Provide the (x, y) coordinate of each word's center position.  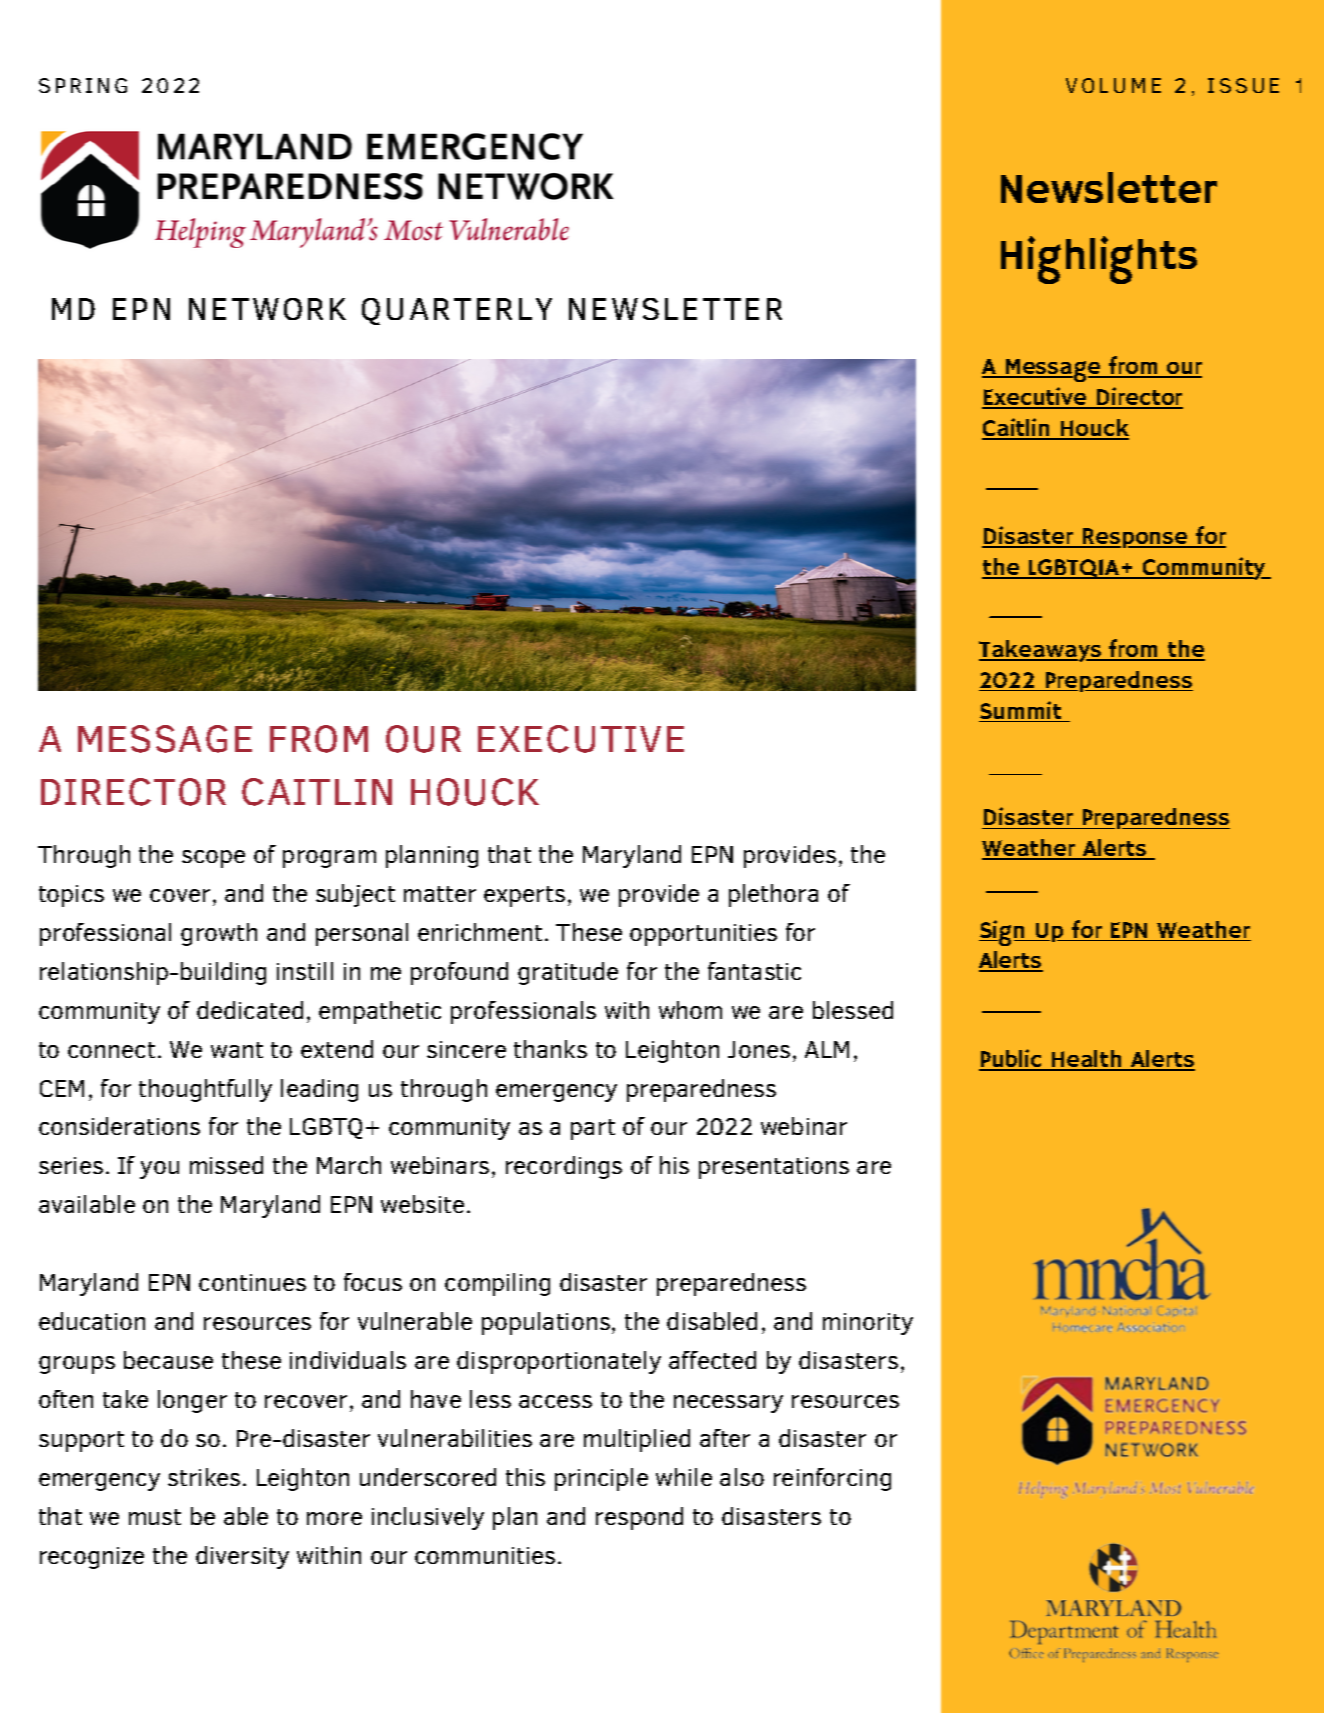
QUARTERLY (457, 311)
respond (639, 1518)
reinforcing (832, 1479)
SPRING (83, 85)
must (155, 1517)
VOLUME (1113, 85)
